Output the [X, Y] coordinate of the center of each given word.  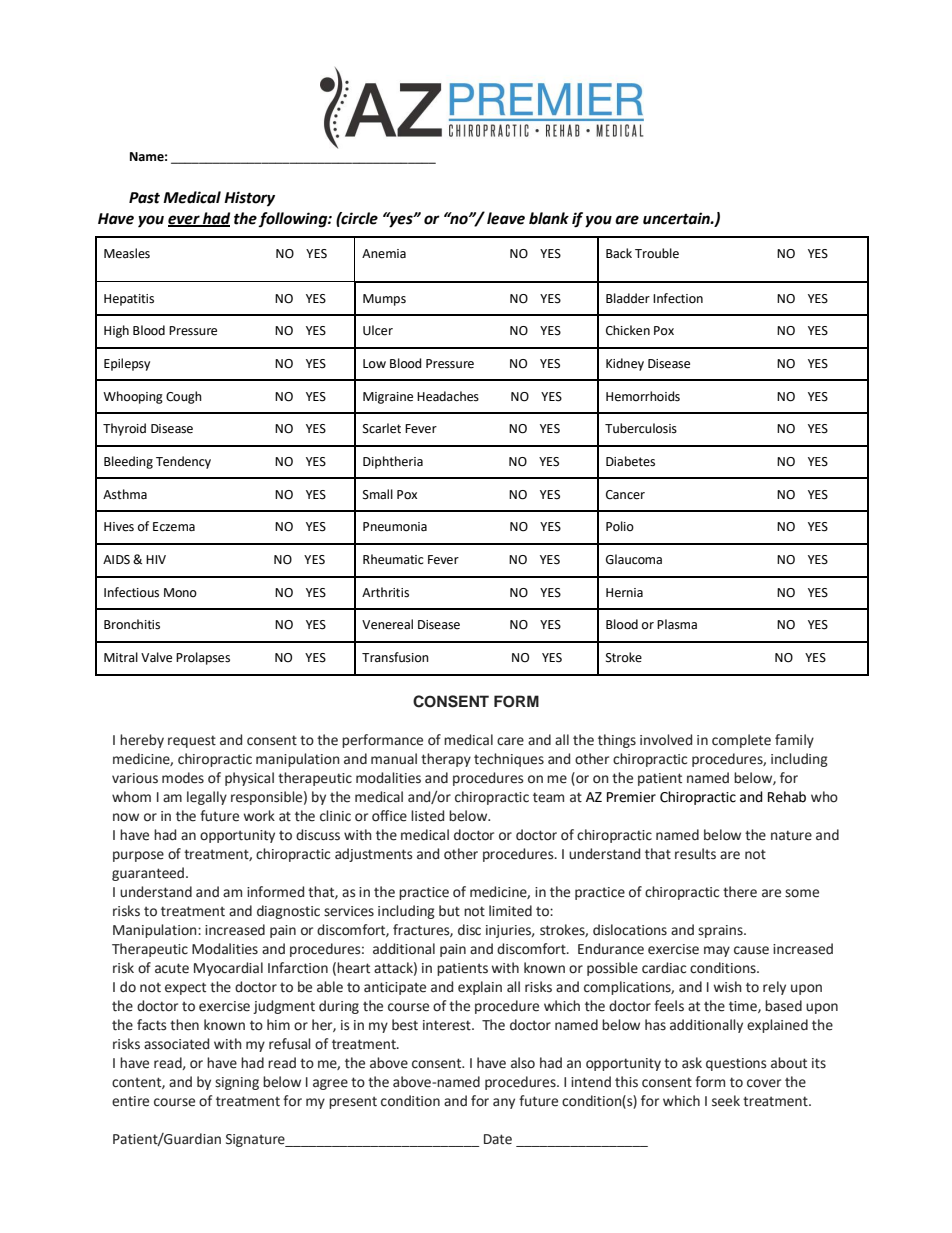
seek [726, 1101]
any [504, 1103]
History [249, 199]
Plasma [677, 624]
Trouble [657, 253]
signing [237, 1083]
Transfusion [395, 657]
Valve [156, 657]
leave [506, 218]
